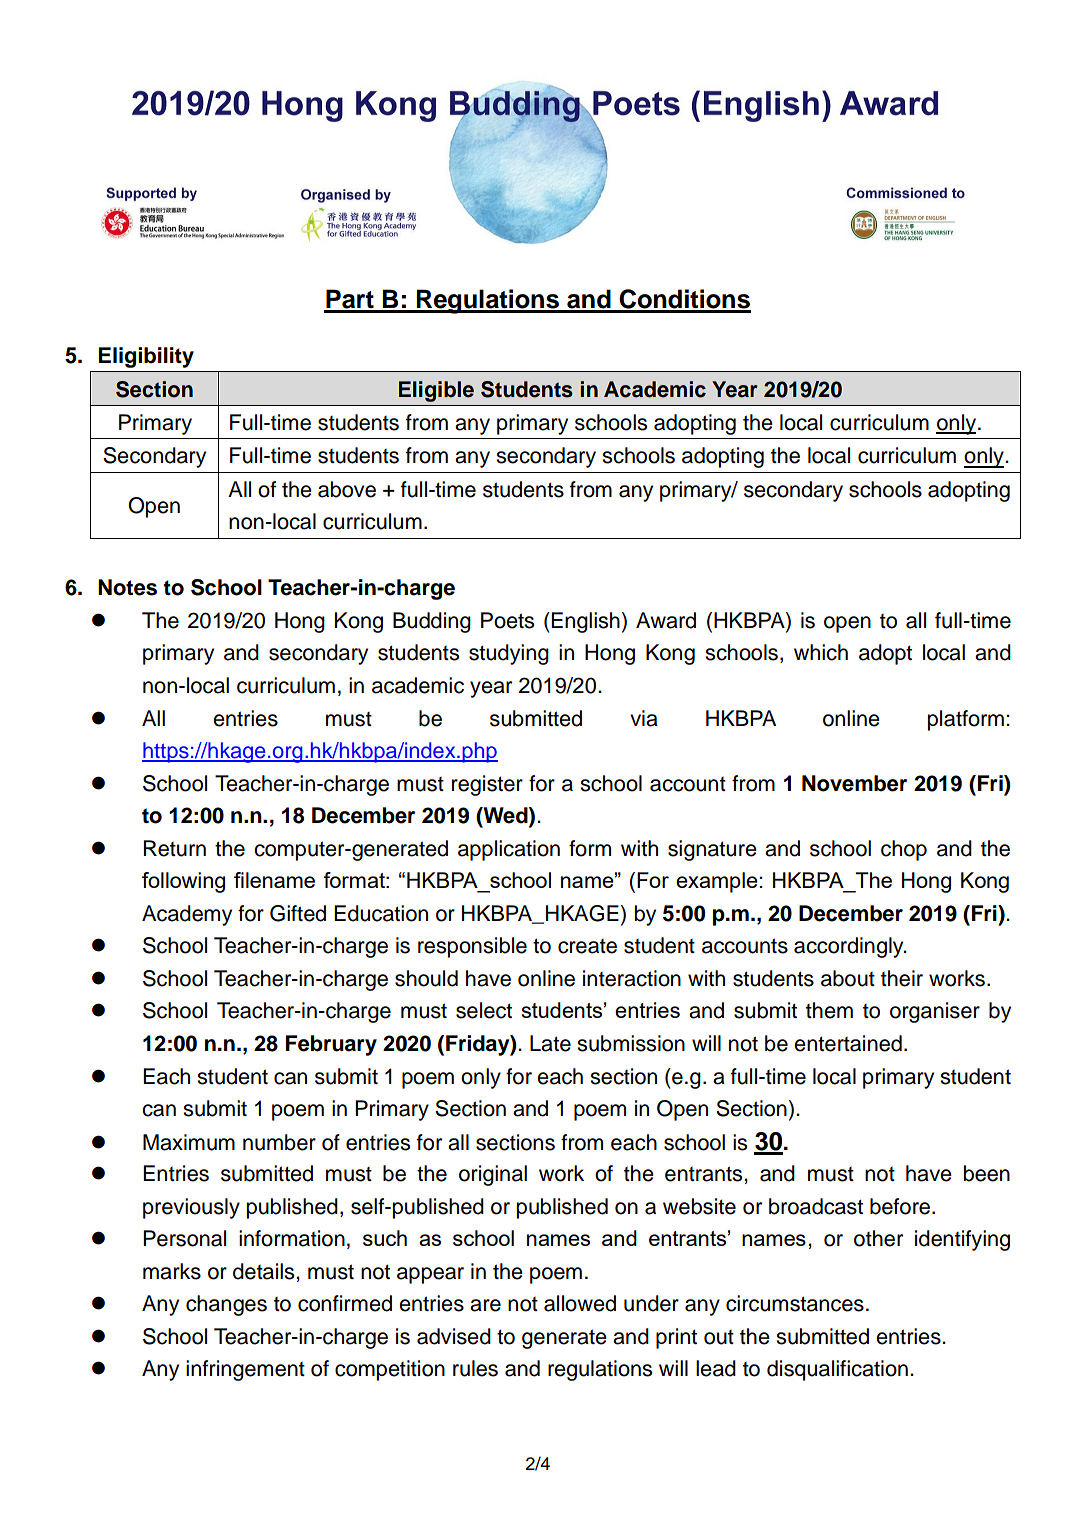  I want to click on Award, so click(666, 620).
